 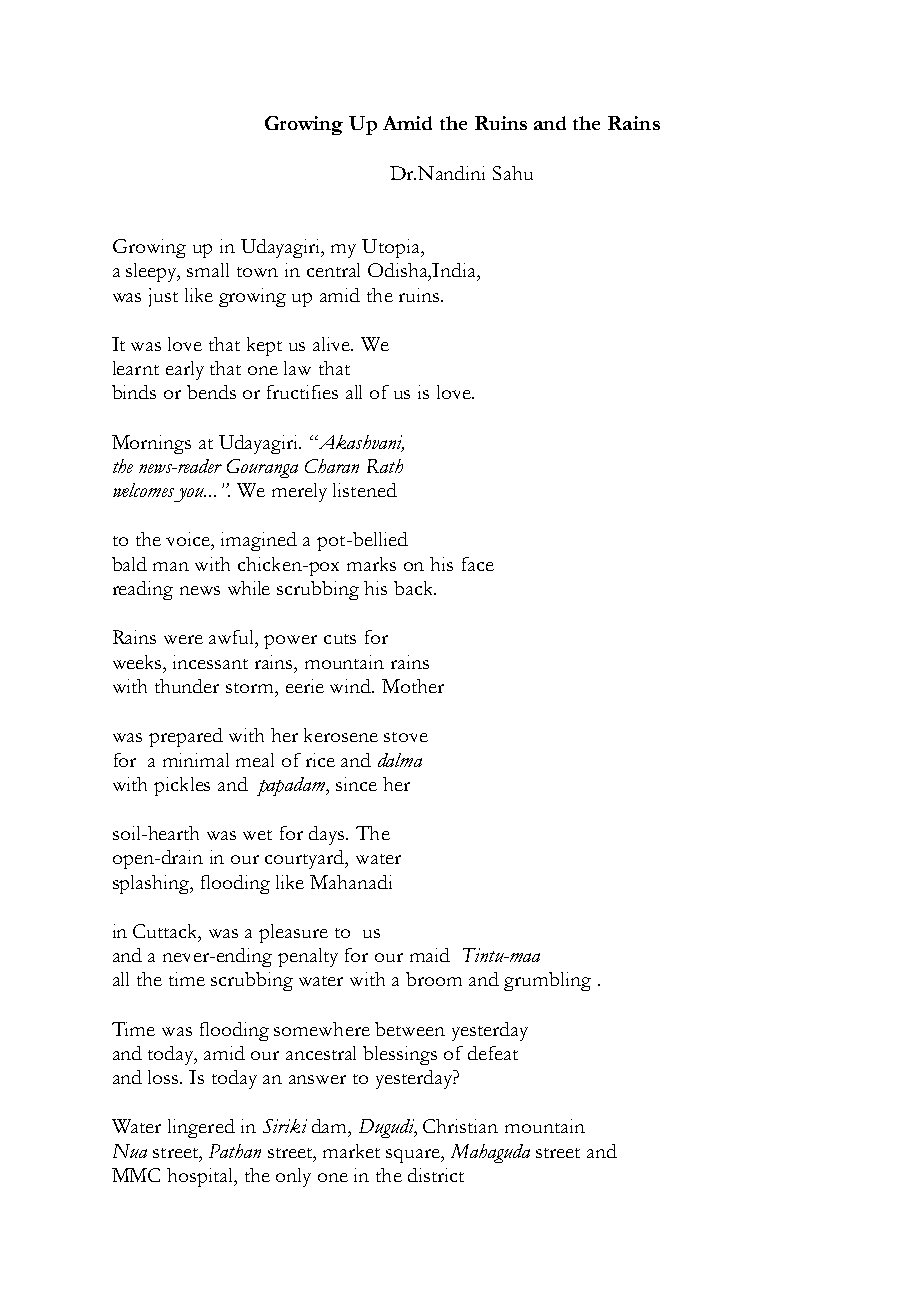 What do you see at coordinates (413, 686) in the screenshot?
I see `Mother` at bounding box center [413, 686].
